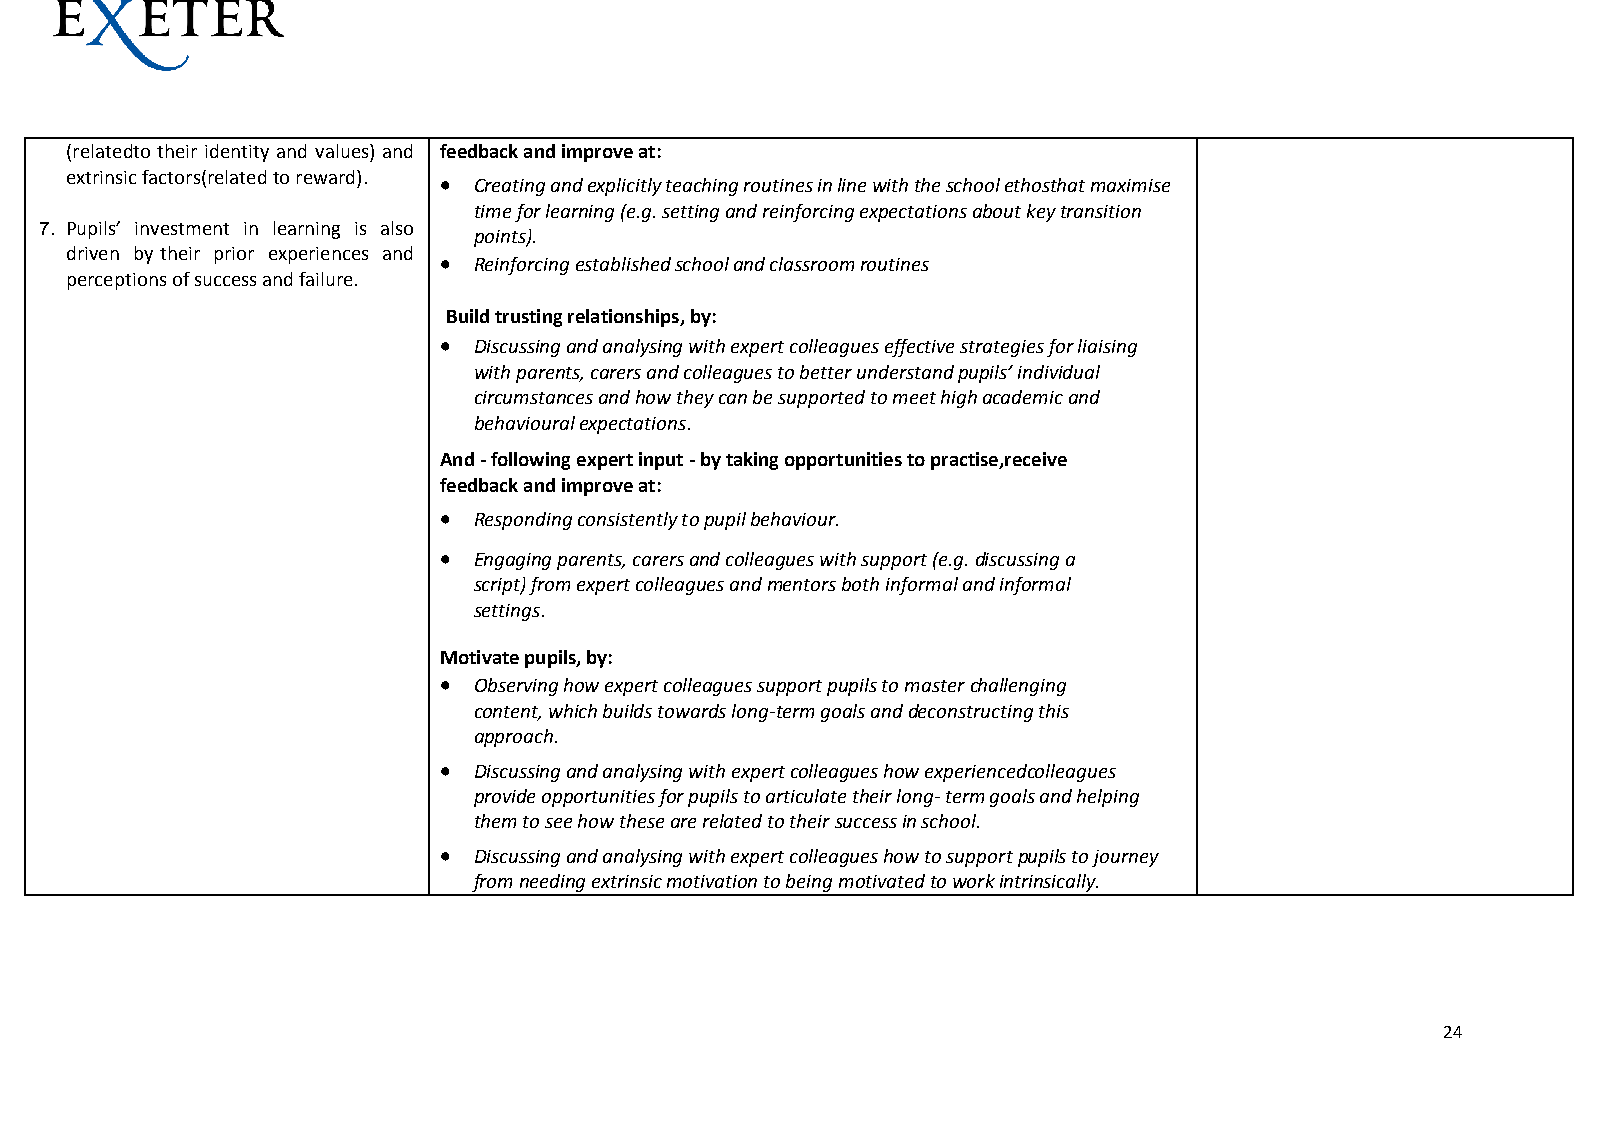 Image resolution: width=1599 pixels, height=1131 pixels. What do you see at coordinates (695, 399) in the screenshot?
I see `they` at bounding box center [695, 399].
